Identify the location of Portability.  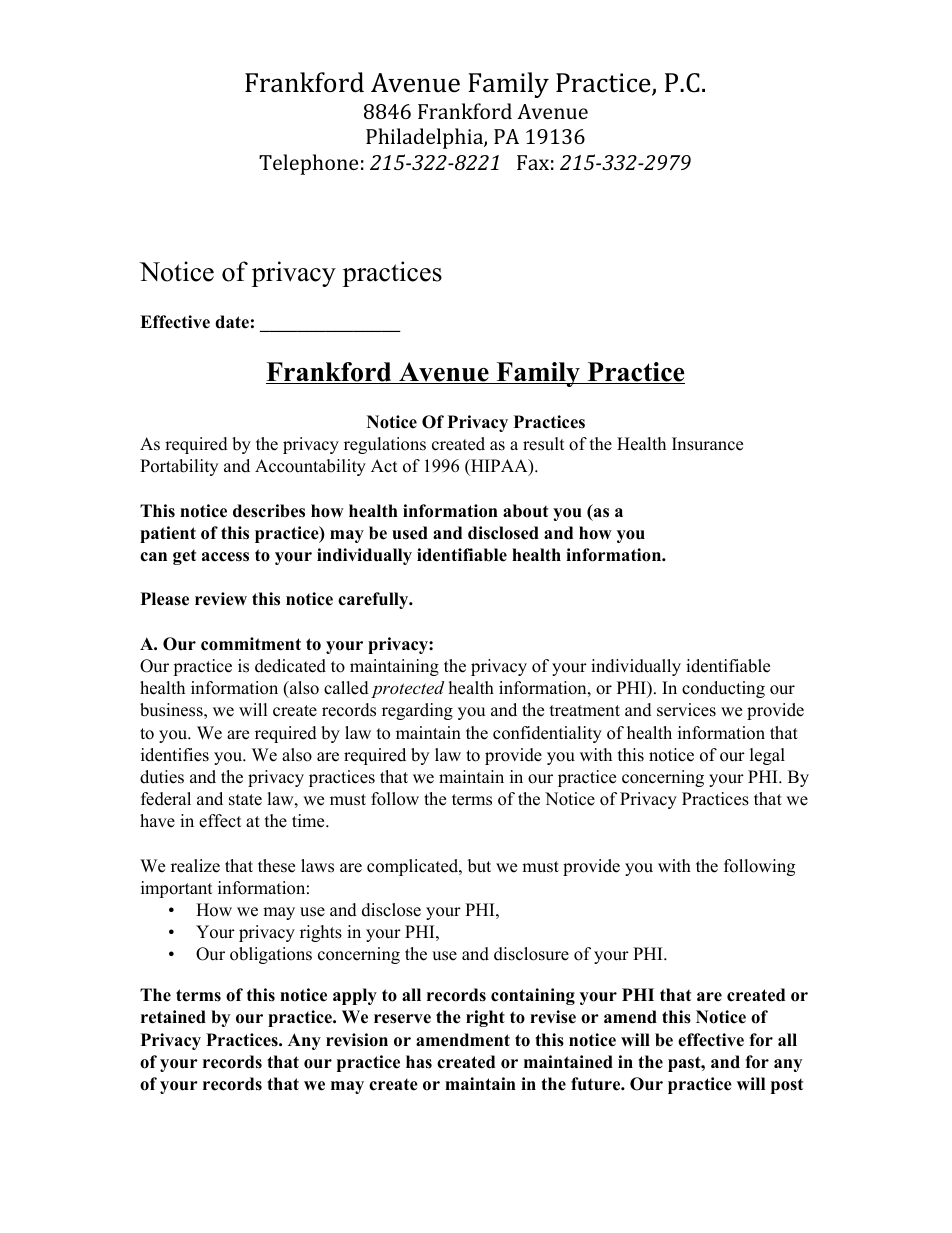
(179, 467).
